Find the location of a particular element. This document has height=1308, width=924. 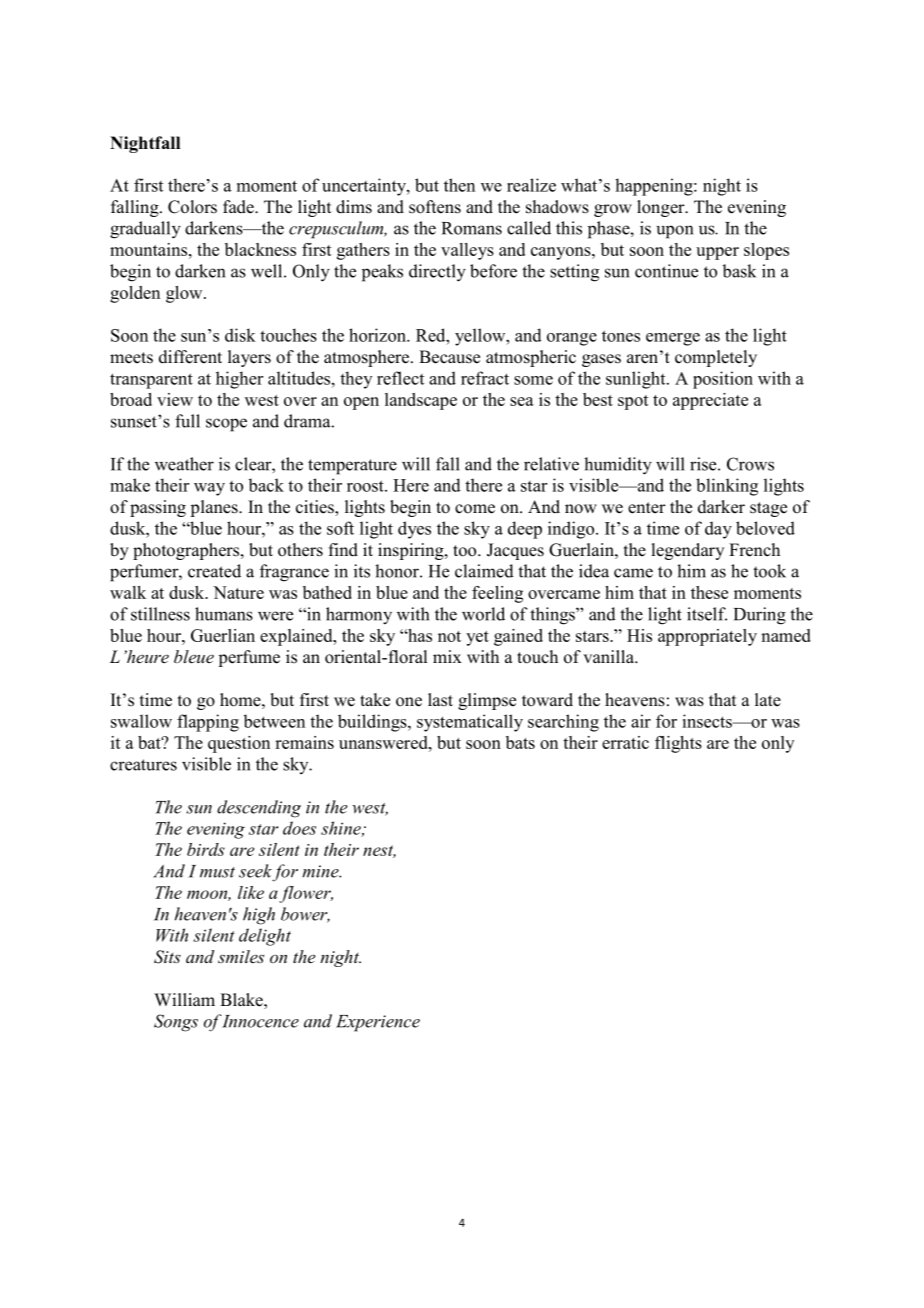

nest is located at coordinates (379, 851).
